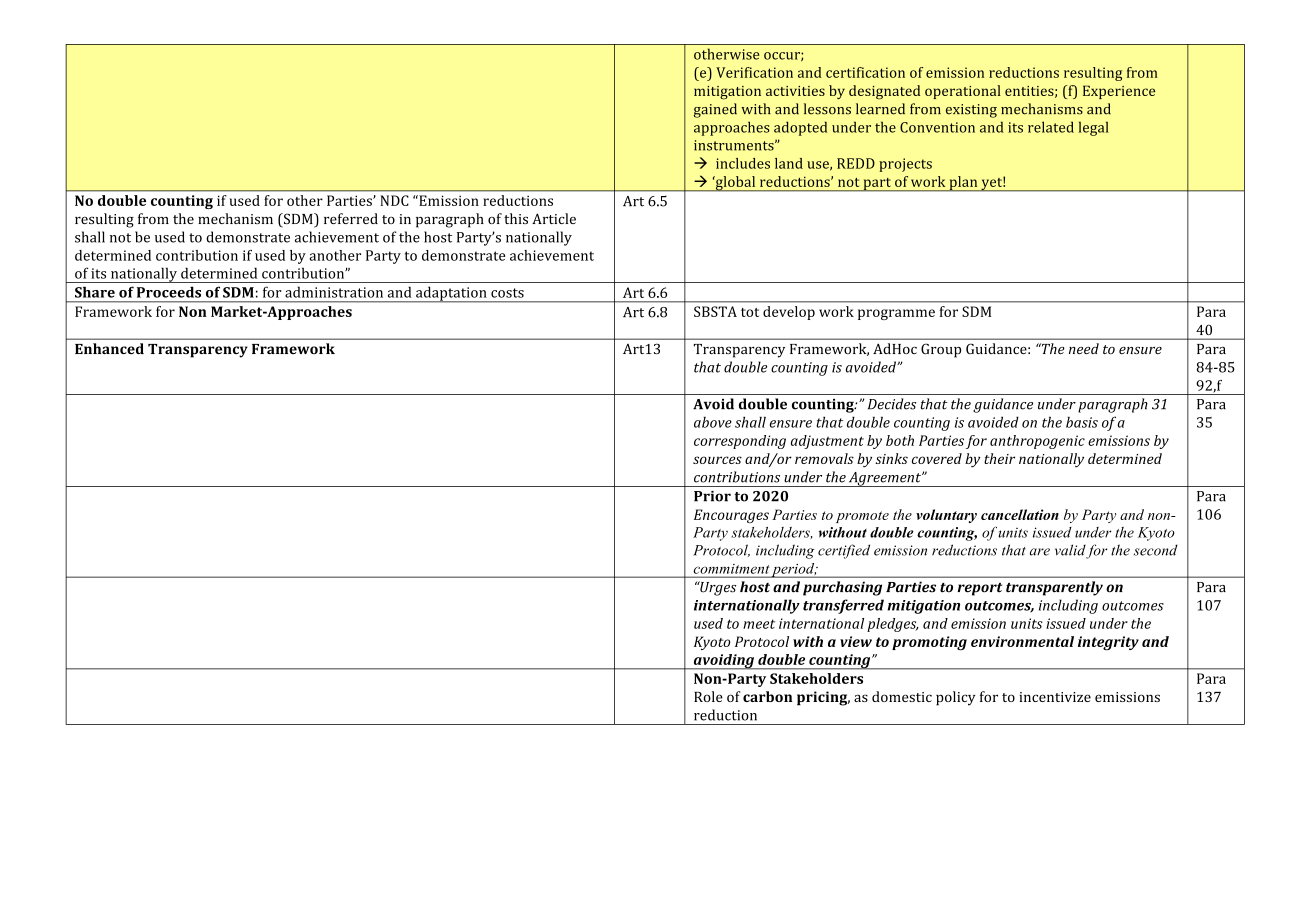 The height and width of the page is (924, 1308). Describe the element at coordinates (768, 696) in the page. I see `carbon` at that location.
